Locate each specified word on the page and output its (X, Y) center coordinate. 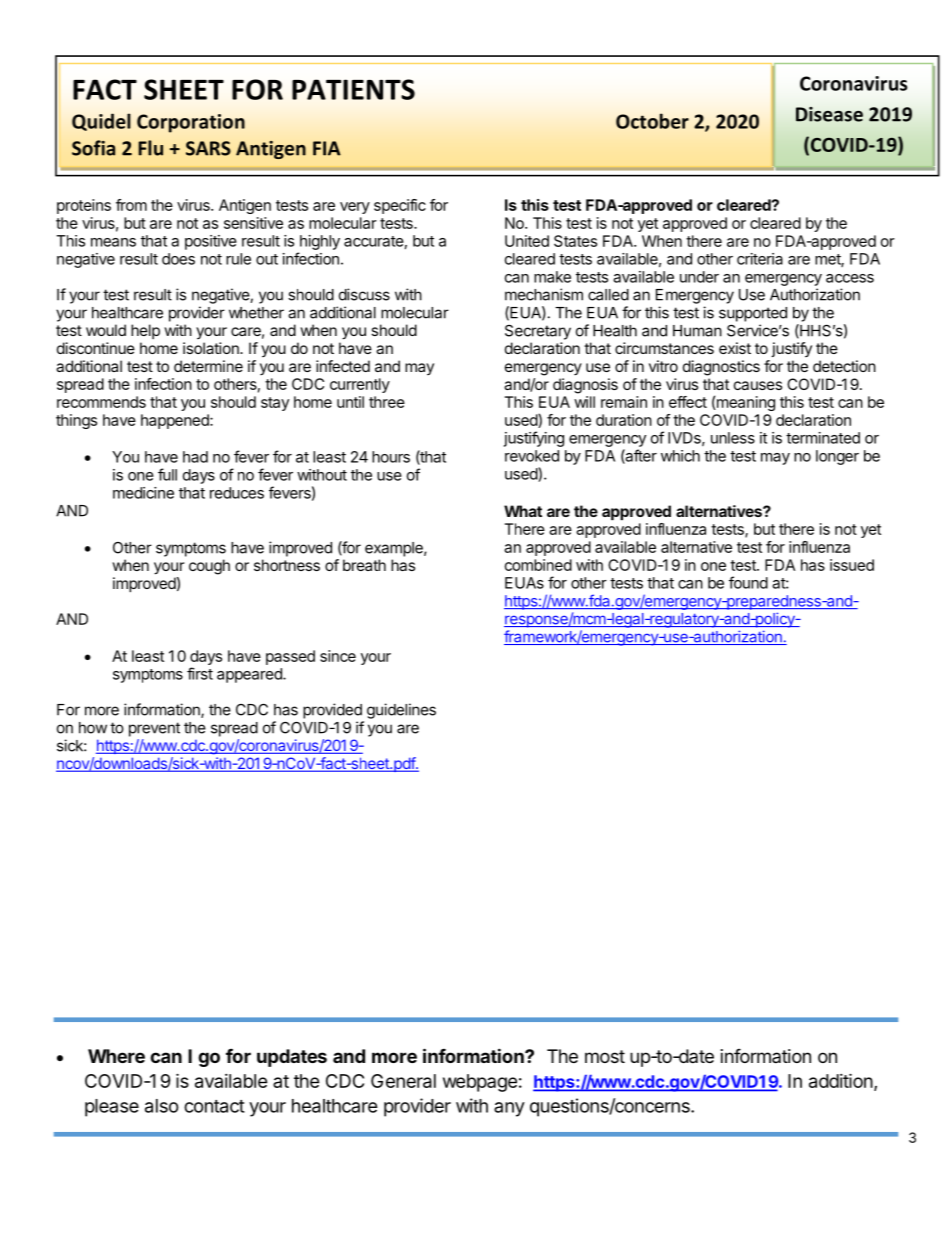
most (605, 1056)
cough (209, 567)
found (748, 582)
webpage (480, 1083)
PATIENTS (353, 89)
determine (208, 366)
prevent (154, 729)
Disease (829, 114)
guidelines (401, 711)
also (162, 1106)
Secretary (538, 332)
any (509, 1109)
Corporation (191, 123)
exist (735, 348)
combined (538, 565)
